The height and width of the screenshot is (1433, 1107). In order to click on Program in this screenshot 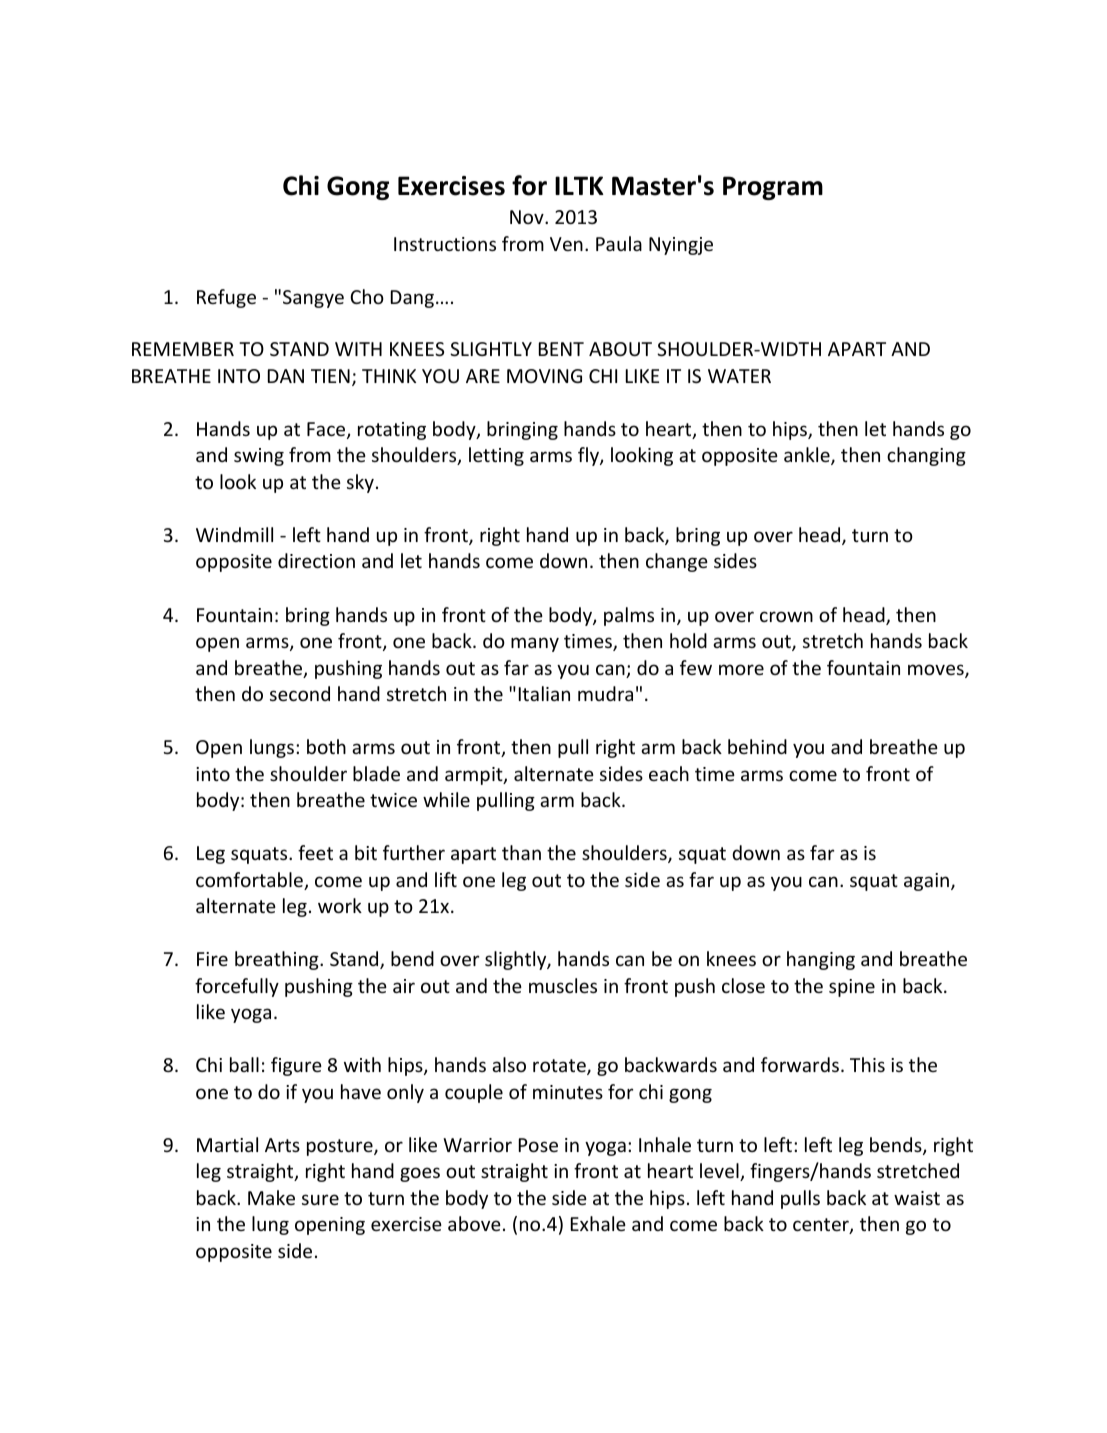, I will do `click(773, 188)`.
